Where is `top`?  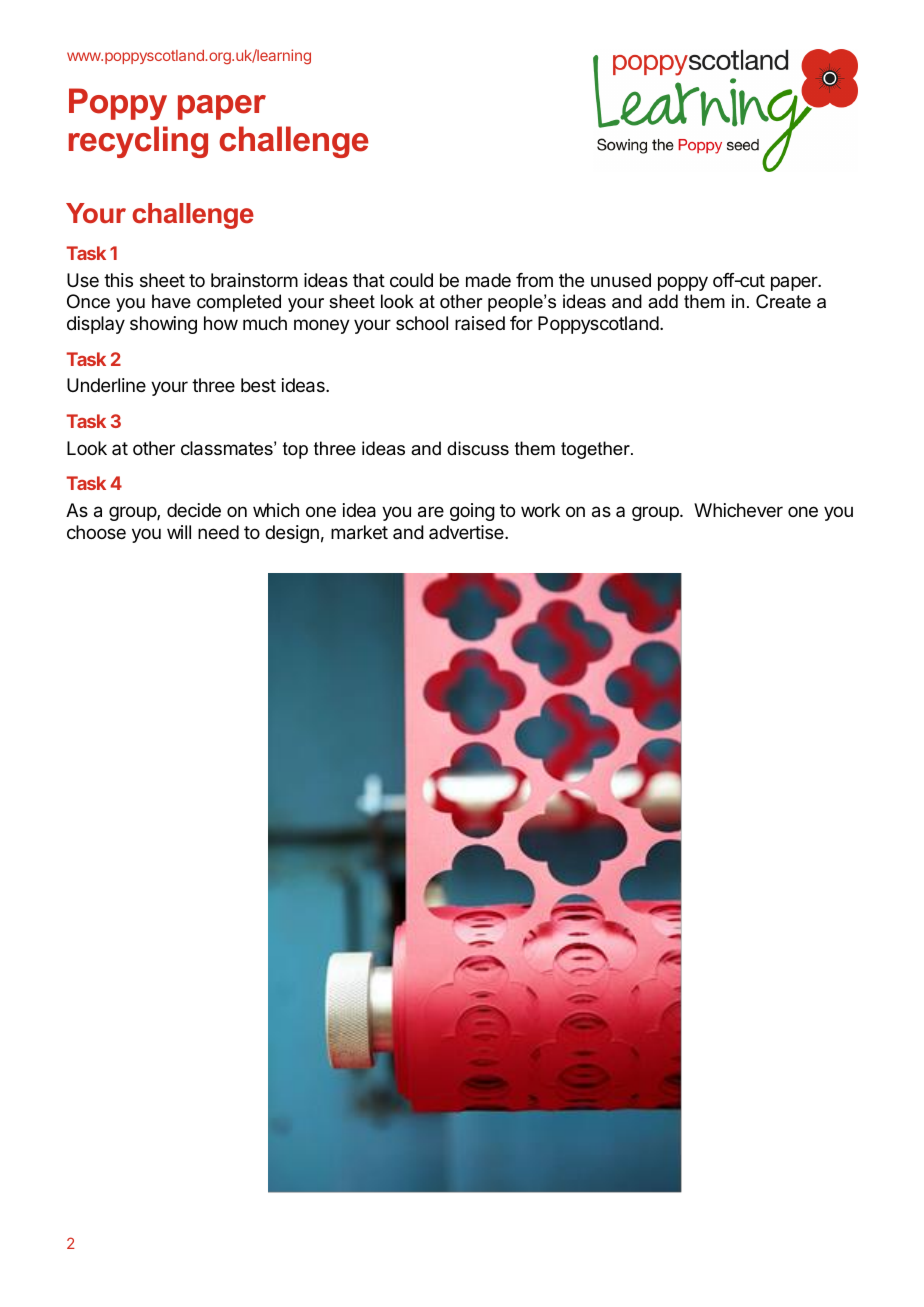
top is located at coordinates (295, 450).
